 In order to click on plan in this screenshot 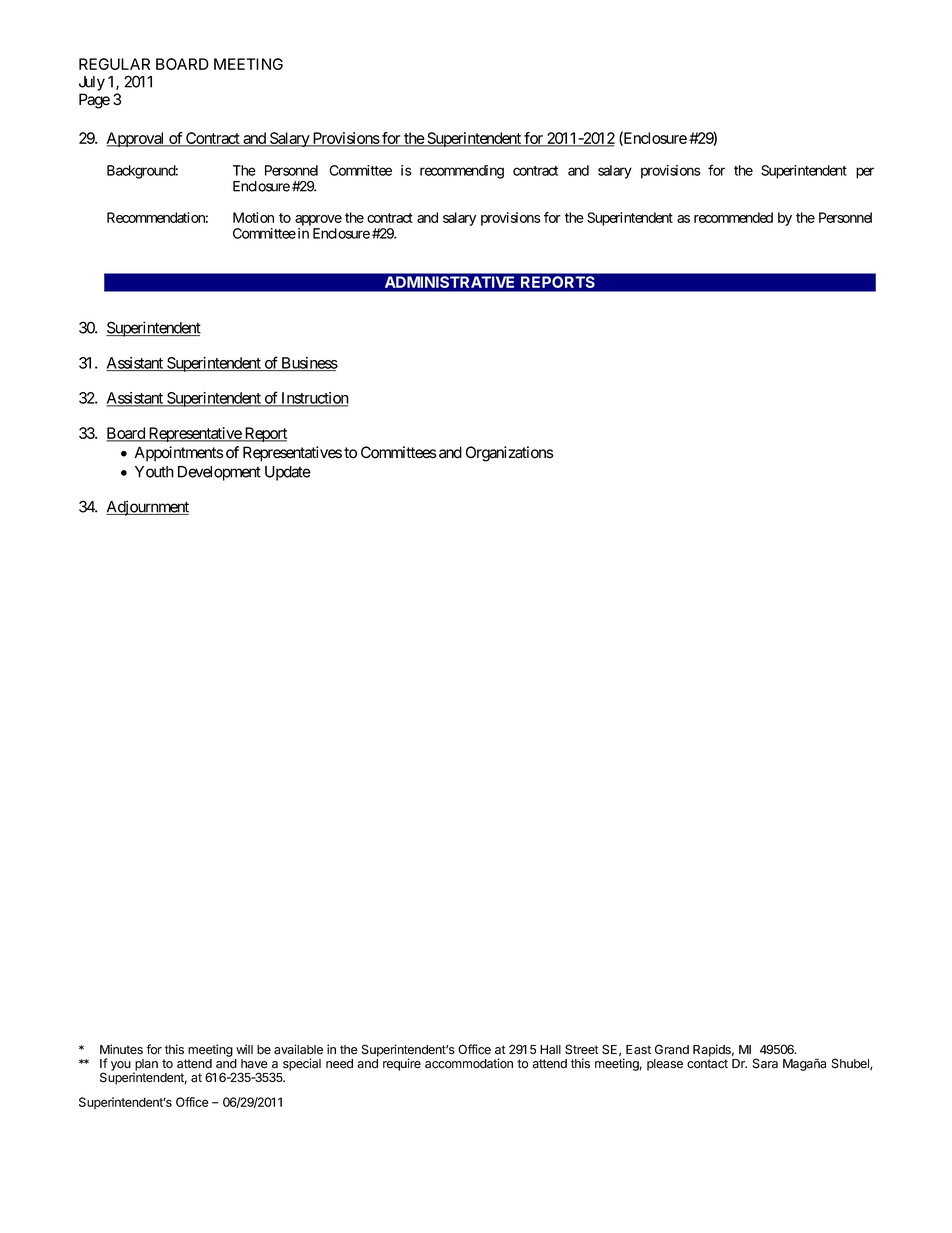, I will do `click(145, 1066)`.
